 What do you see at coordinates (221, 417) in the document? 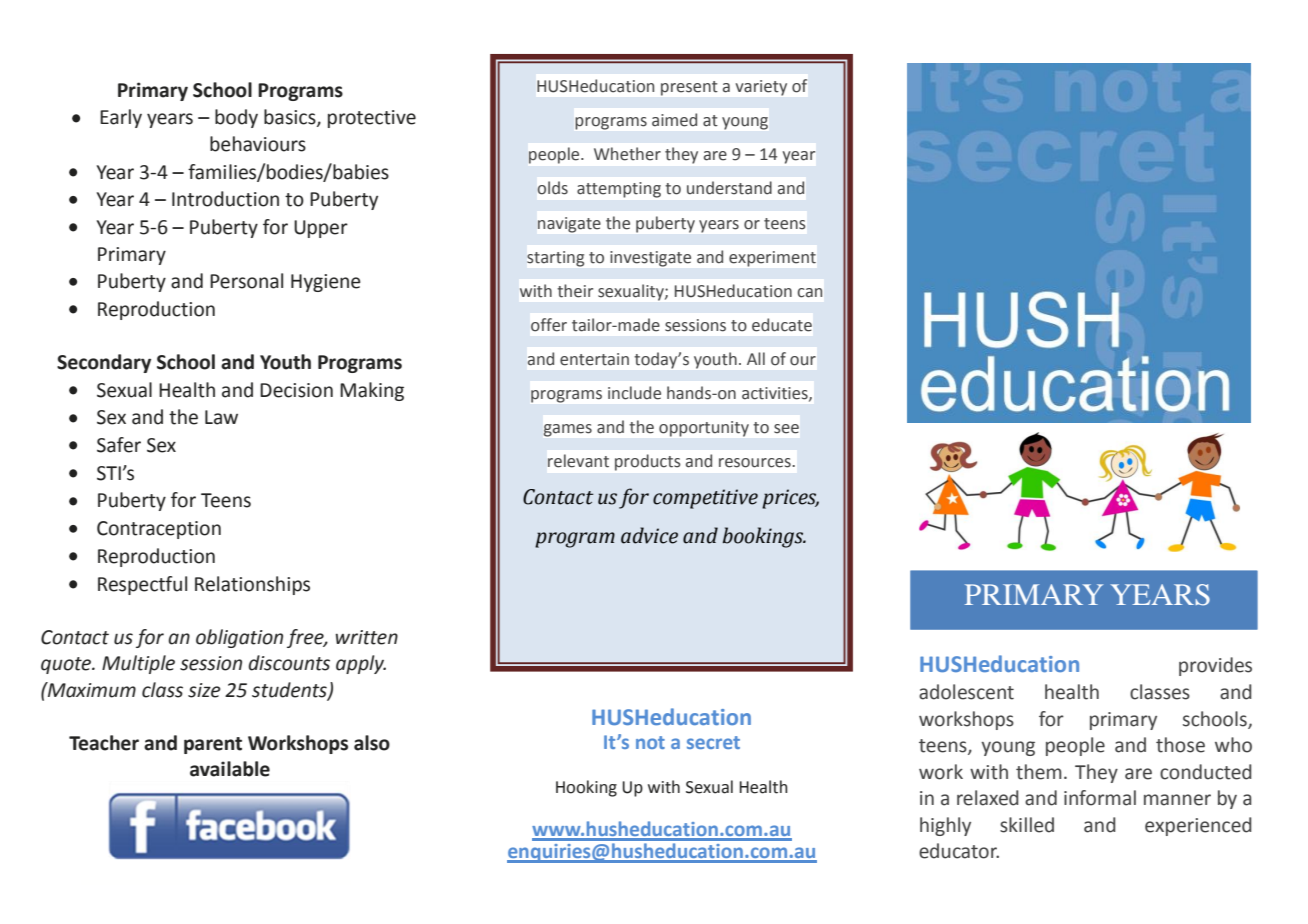
I see `Law` at bounding box center [221, 417].
